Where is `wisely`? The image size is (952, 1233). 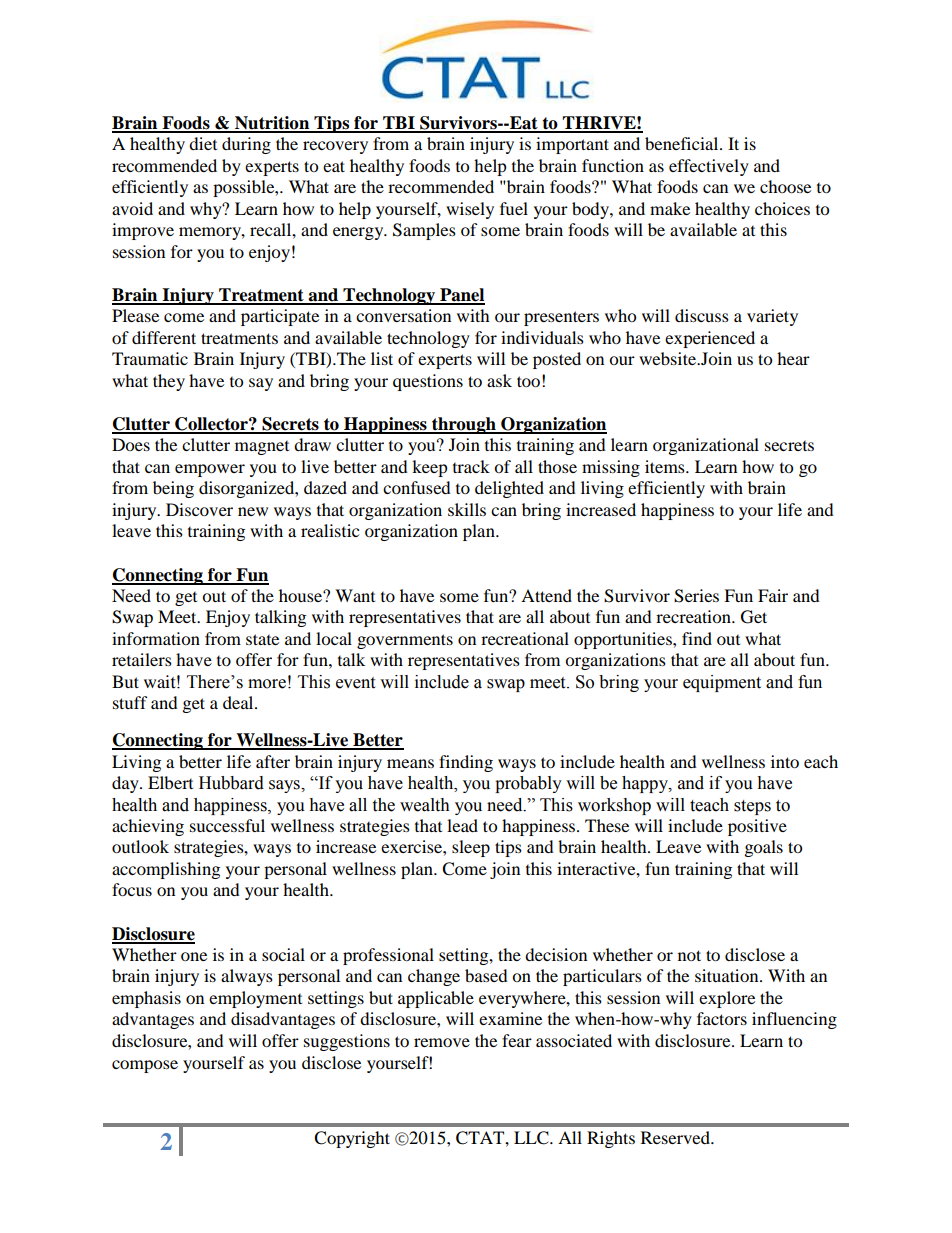
wisely is located at coordinates (470, 210).
